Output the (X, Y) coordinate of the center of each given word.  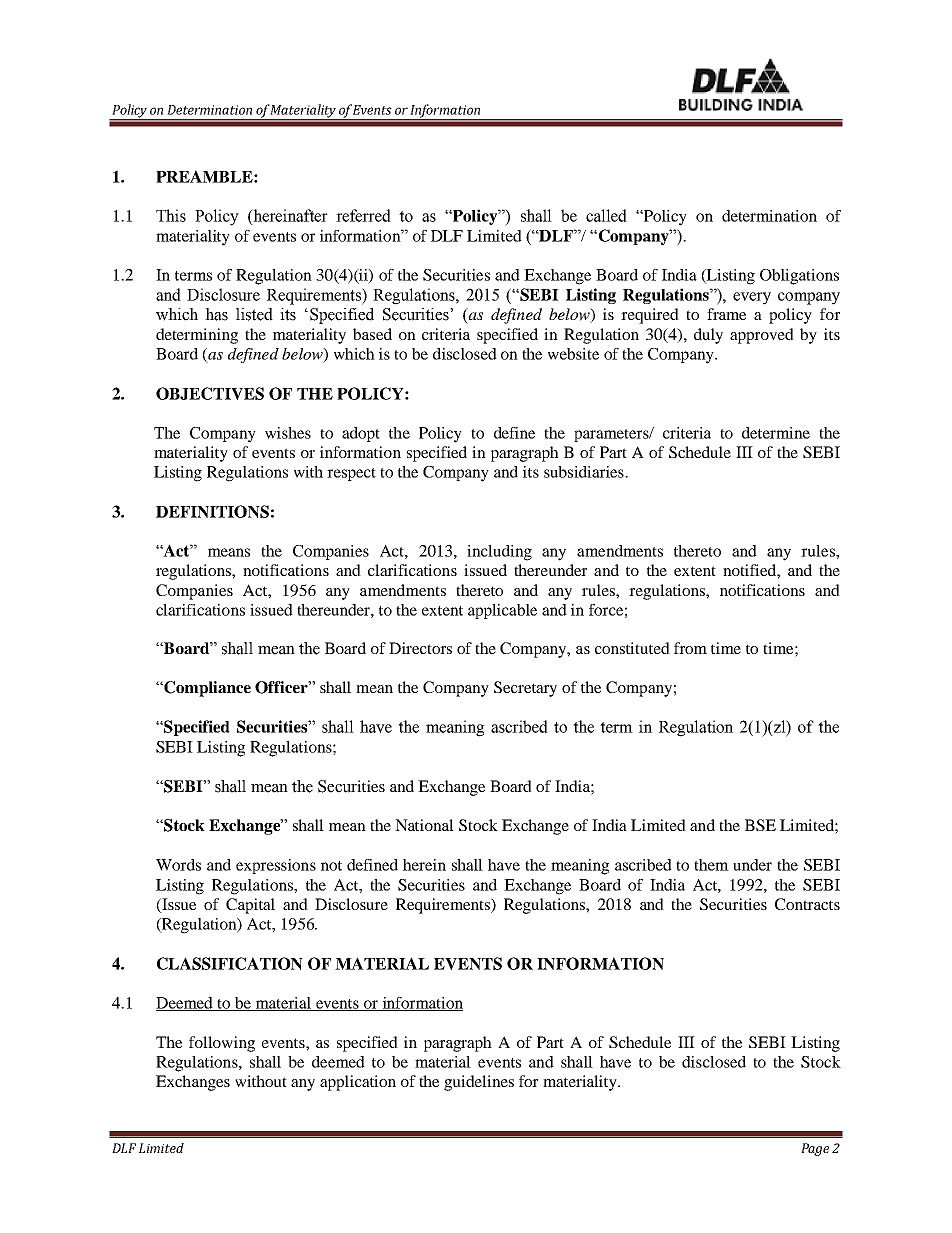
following (222, 1044)
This (171, 215)
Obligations (799, 277)
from (690, 648)
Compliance (206, 689)
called (606, 215)
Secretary (525, 689)
